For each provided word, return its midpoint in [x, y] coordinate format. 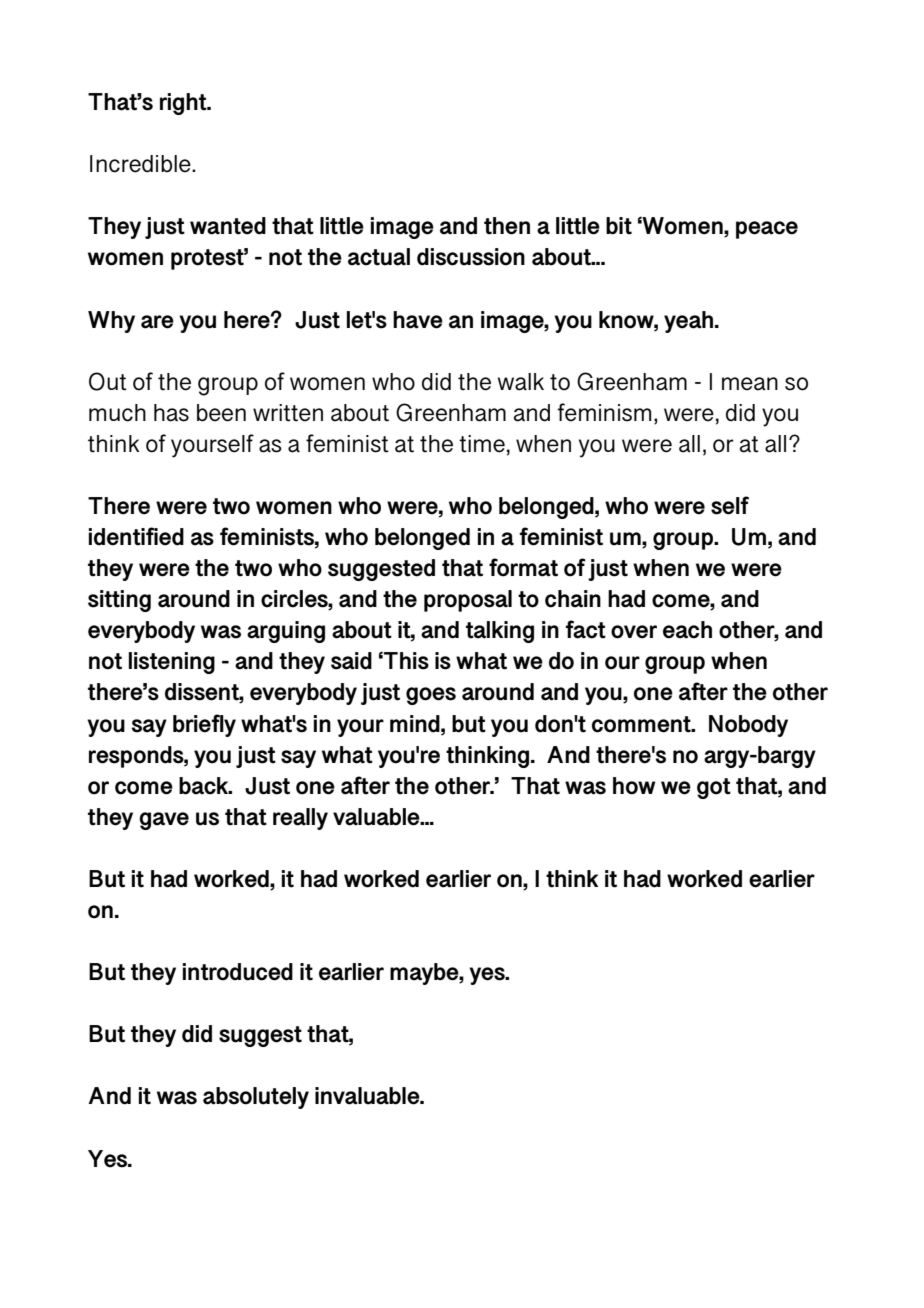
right [184, 104]
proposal [468, 601]
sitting [119, 601]
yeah [690, 322]
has [171, 413]
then [507, 226]
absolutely [256, 1098]
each [687, 630]
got [714, 788]
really [300, 819]
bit [619, 226]
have [418, 320]
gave [164, 821]
